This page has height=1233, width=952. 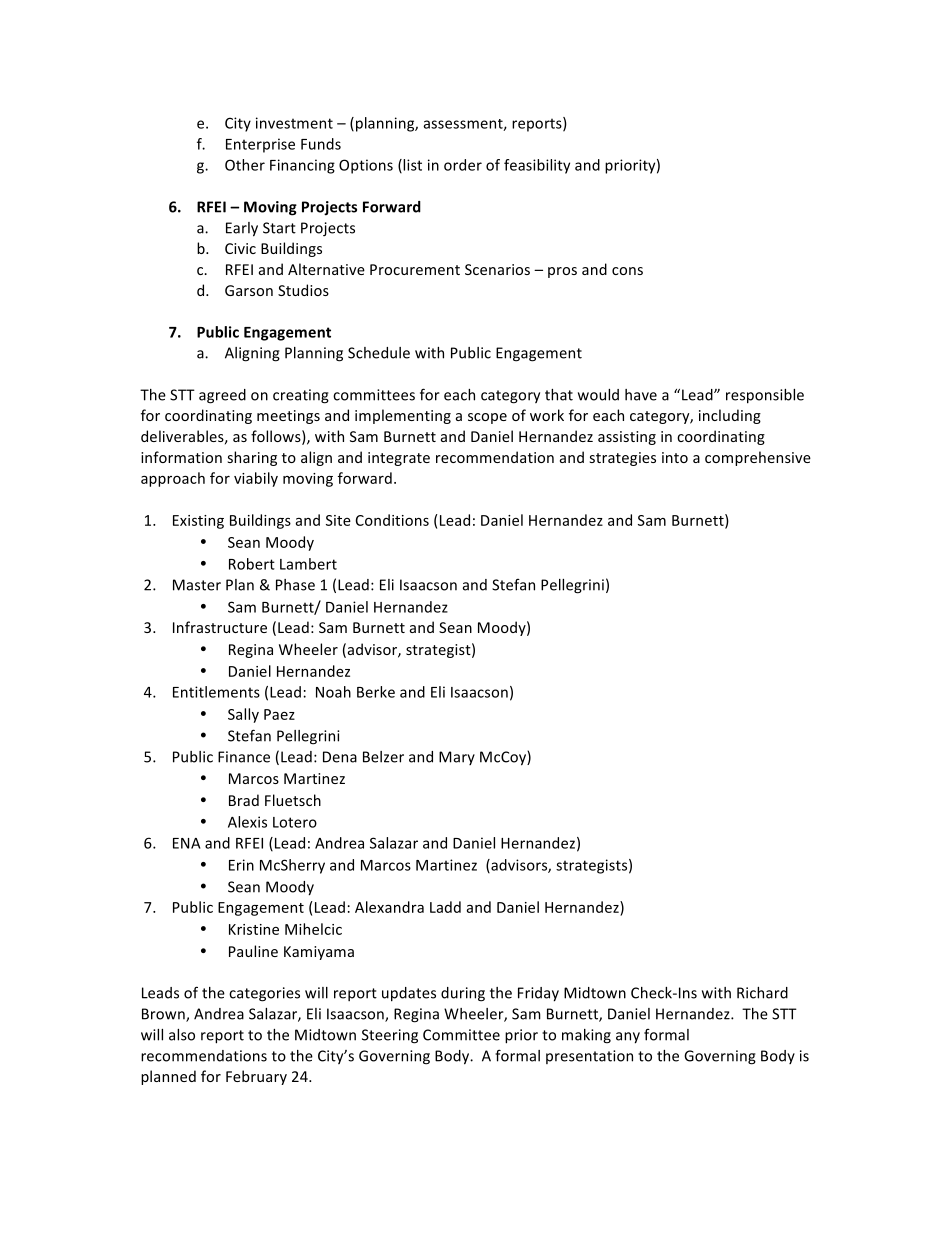 I want to click on into, so click(x=675, y=457).
